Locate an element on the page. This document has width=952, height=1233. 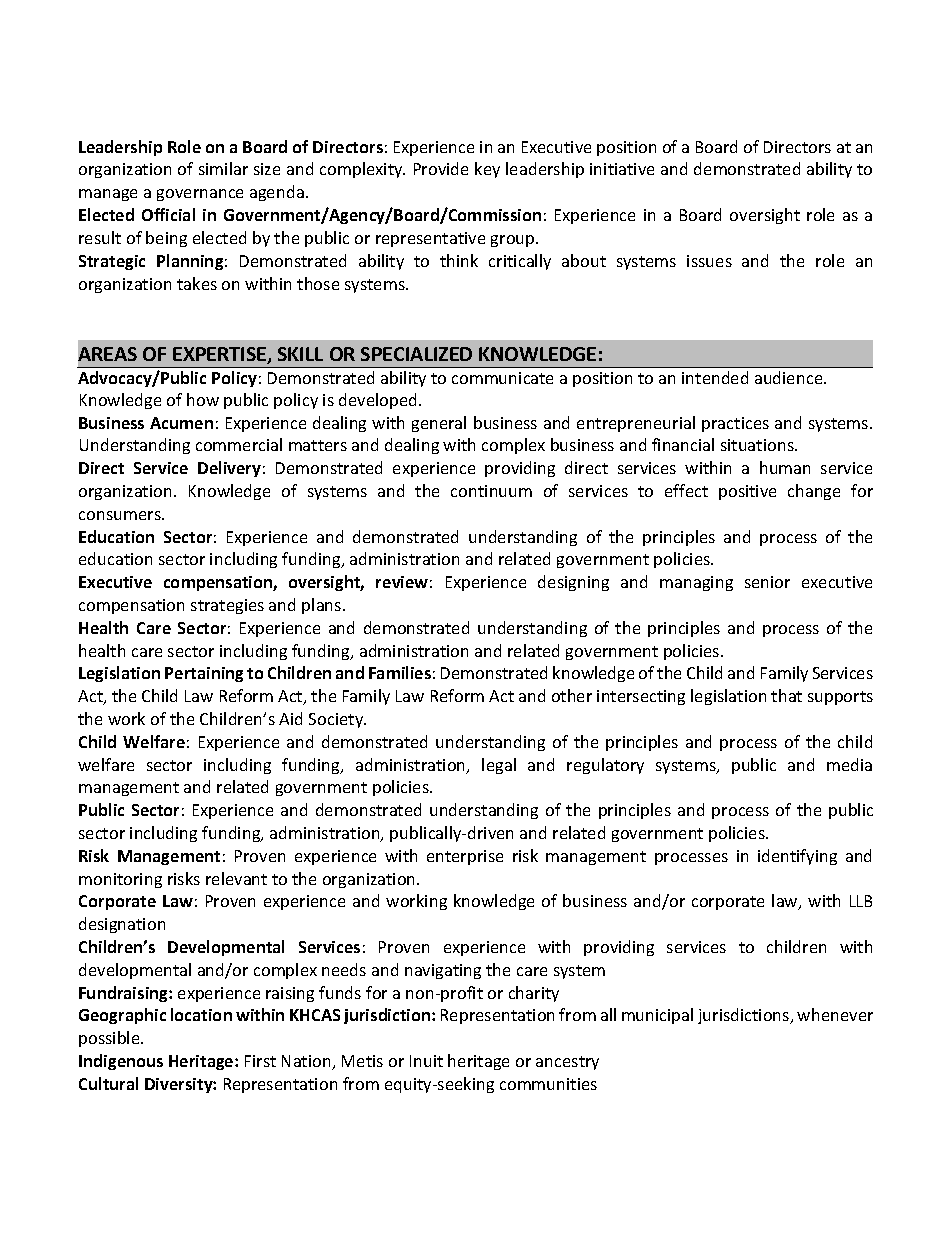
legal is located at coordinates (499, 766).
